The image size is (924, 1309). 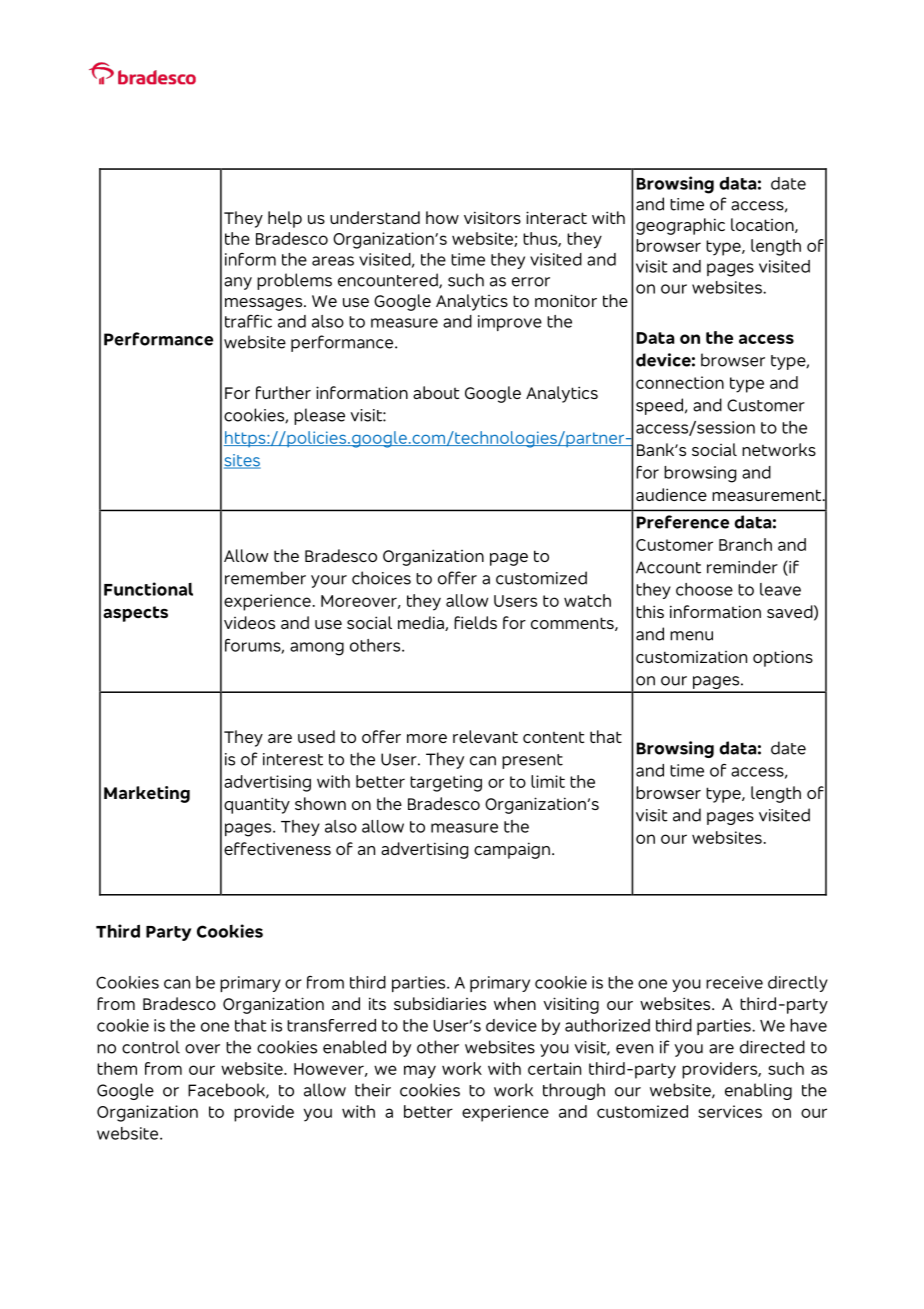 I want to click on may, so click(x=420, y=1072).
